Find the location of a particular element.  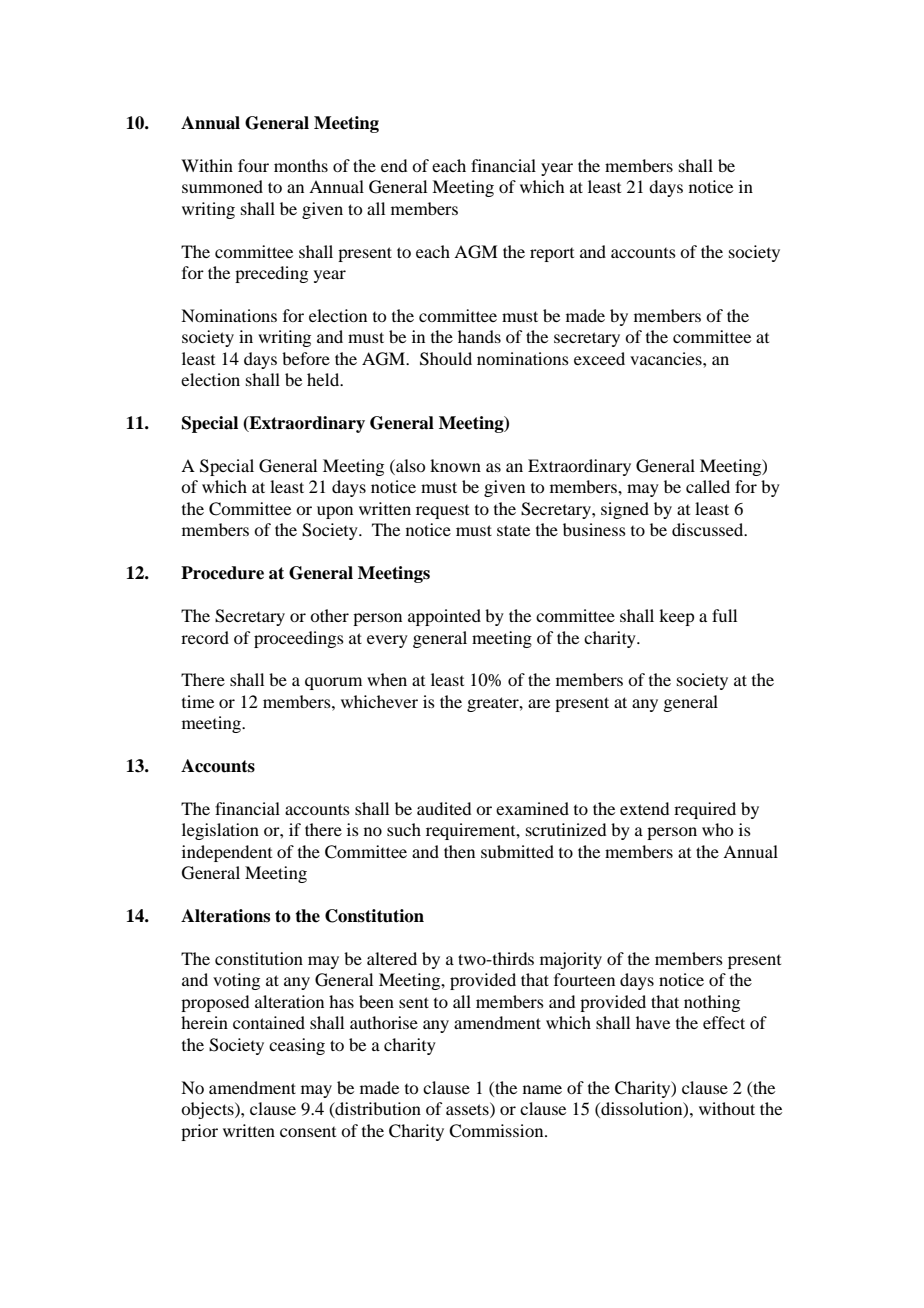

held is located at coordinates (324, 379).
